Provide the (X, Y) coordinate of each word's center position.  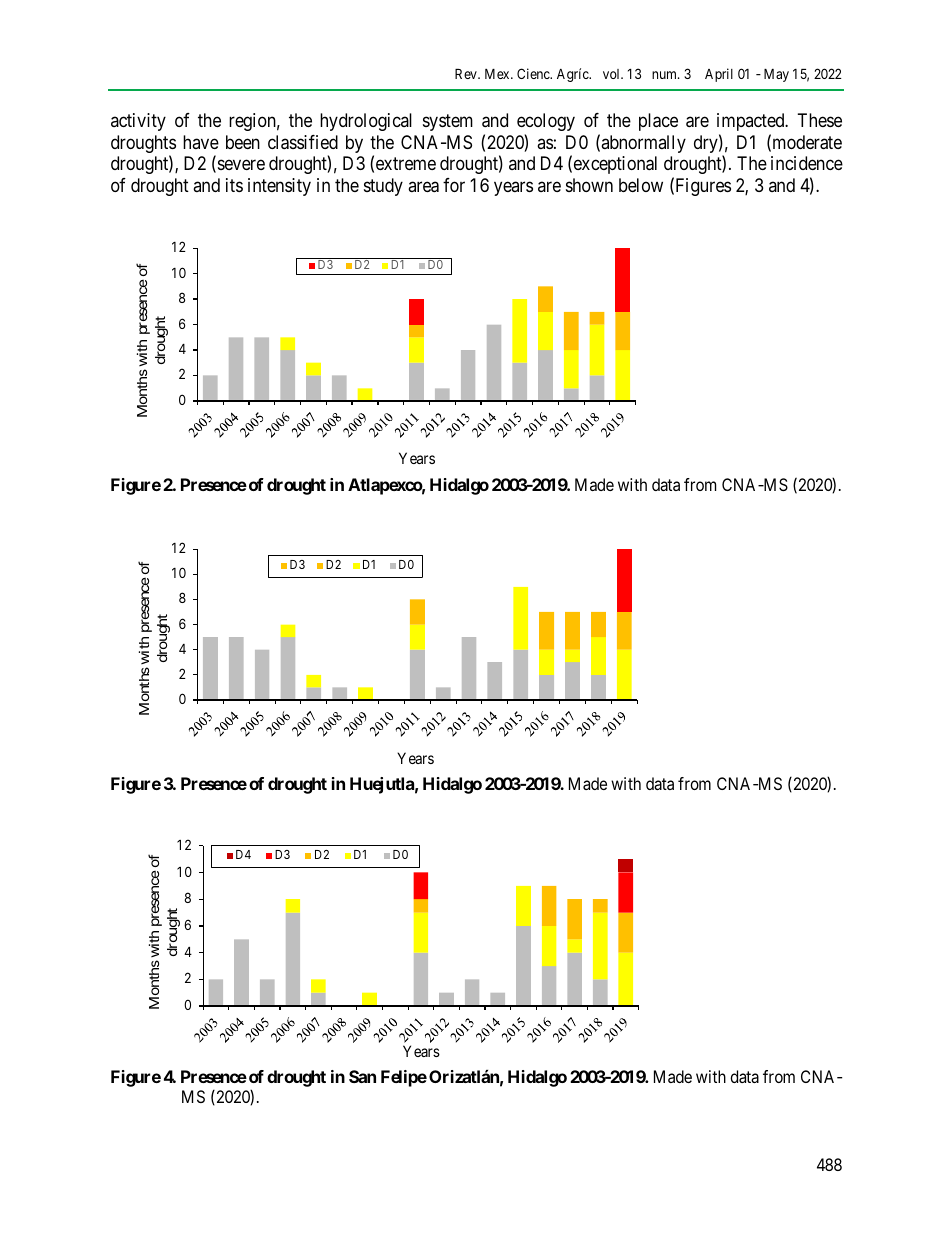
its (234, 185)
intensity (279, 187)
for (454, 185)
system (448, 123)
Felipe (404, 1078)
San (362, 1076)
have (201, 142)
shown (589, 185)
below (641, 185)
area (423, 187)
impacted (752, 122)
